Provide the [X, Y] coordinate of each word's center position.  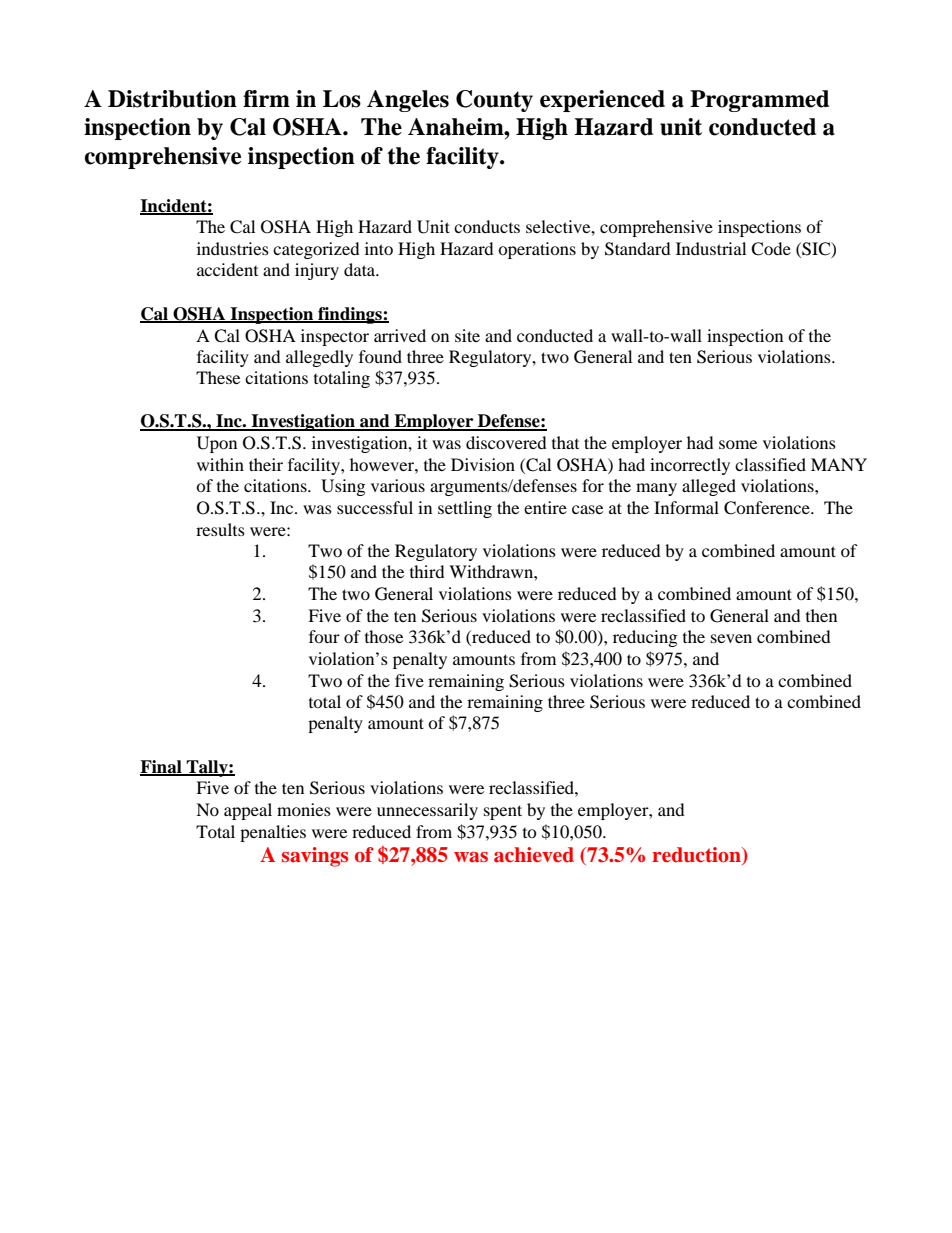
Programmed [759, 101]
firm [266, 98]
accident [227, 269]
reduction [697, 855]
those [384, 636]
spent [503, 812]
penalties [273, 833]
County [494, 101]
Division [483, 464]
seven [731, 638]
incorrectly [690, 466]
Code [771, 249]
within [220, 464]
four [324, 636]
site [467, 335]
